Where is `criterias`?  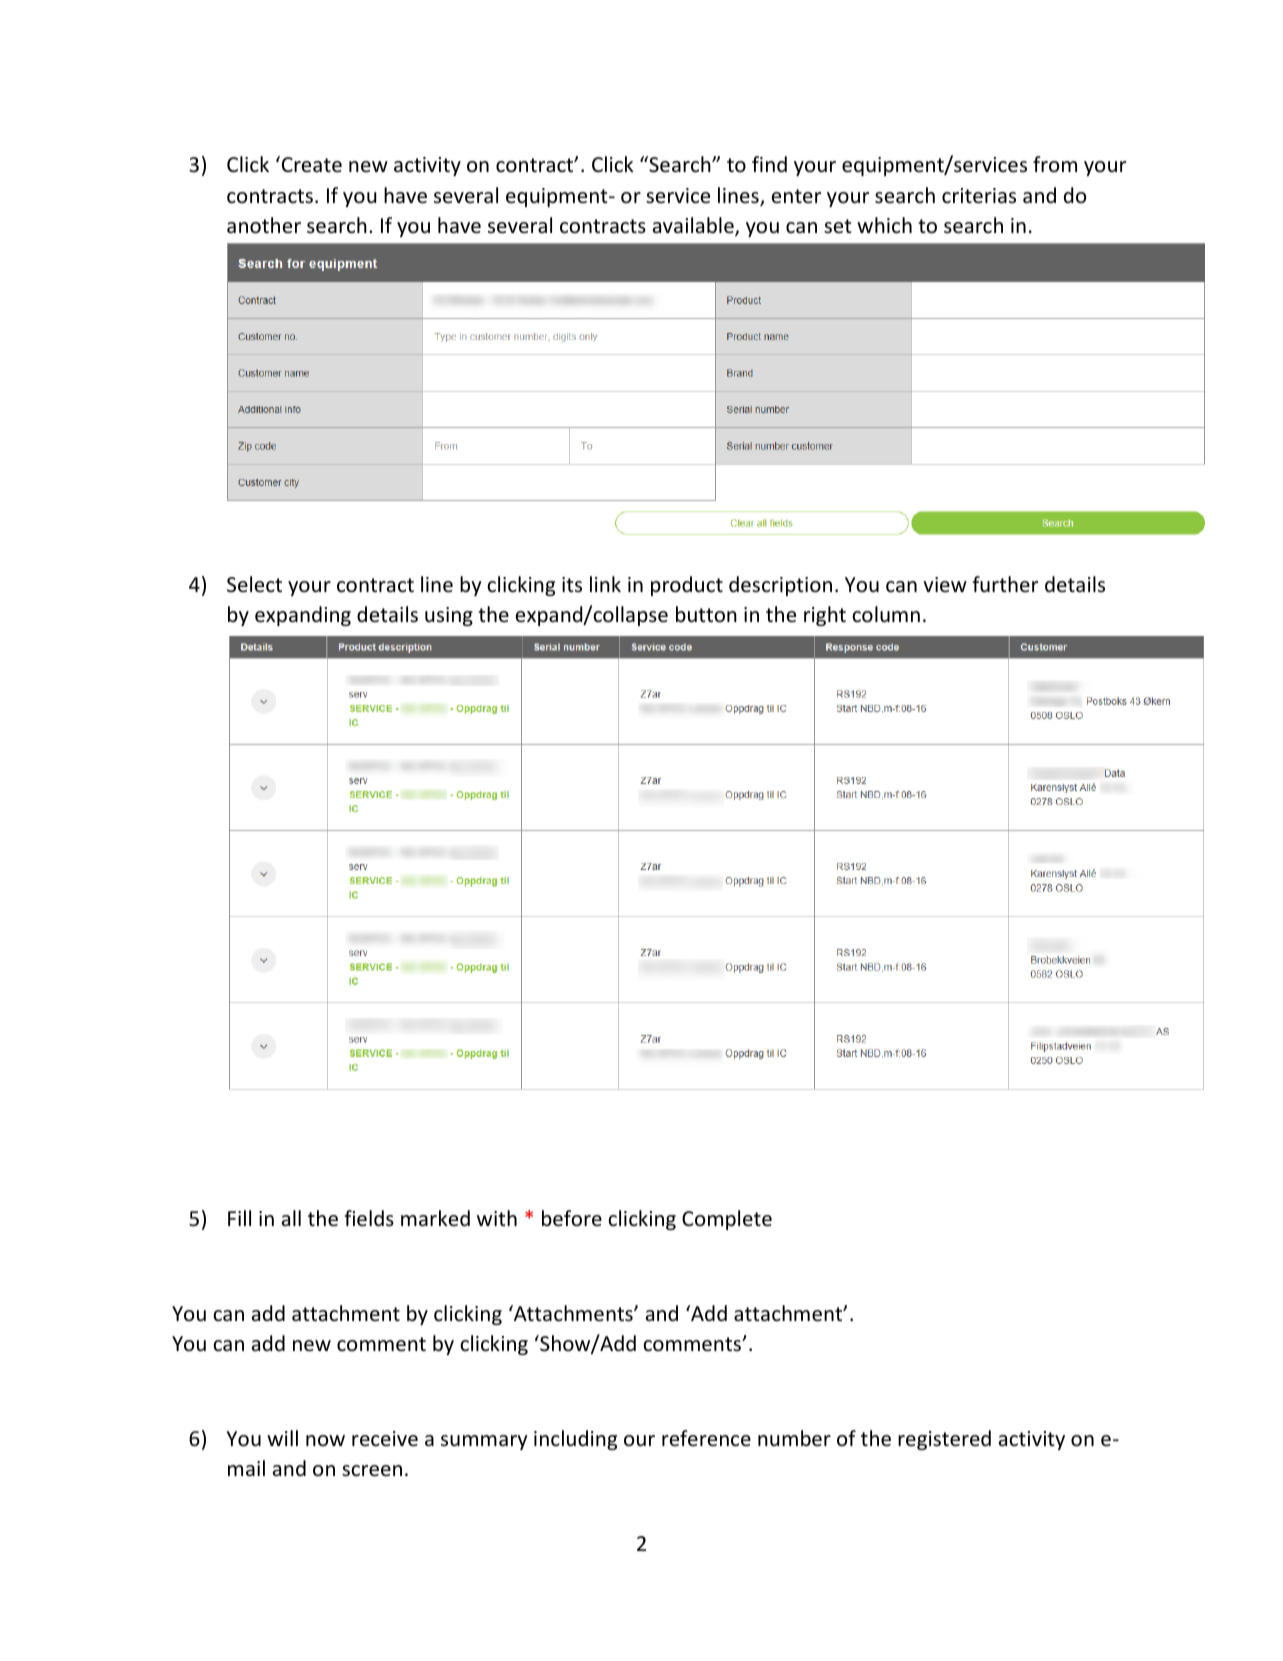 criterias is located at coordinates (979, 196).
